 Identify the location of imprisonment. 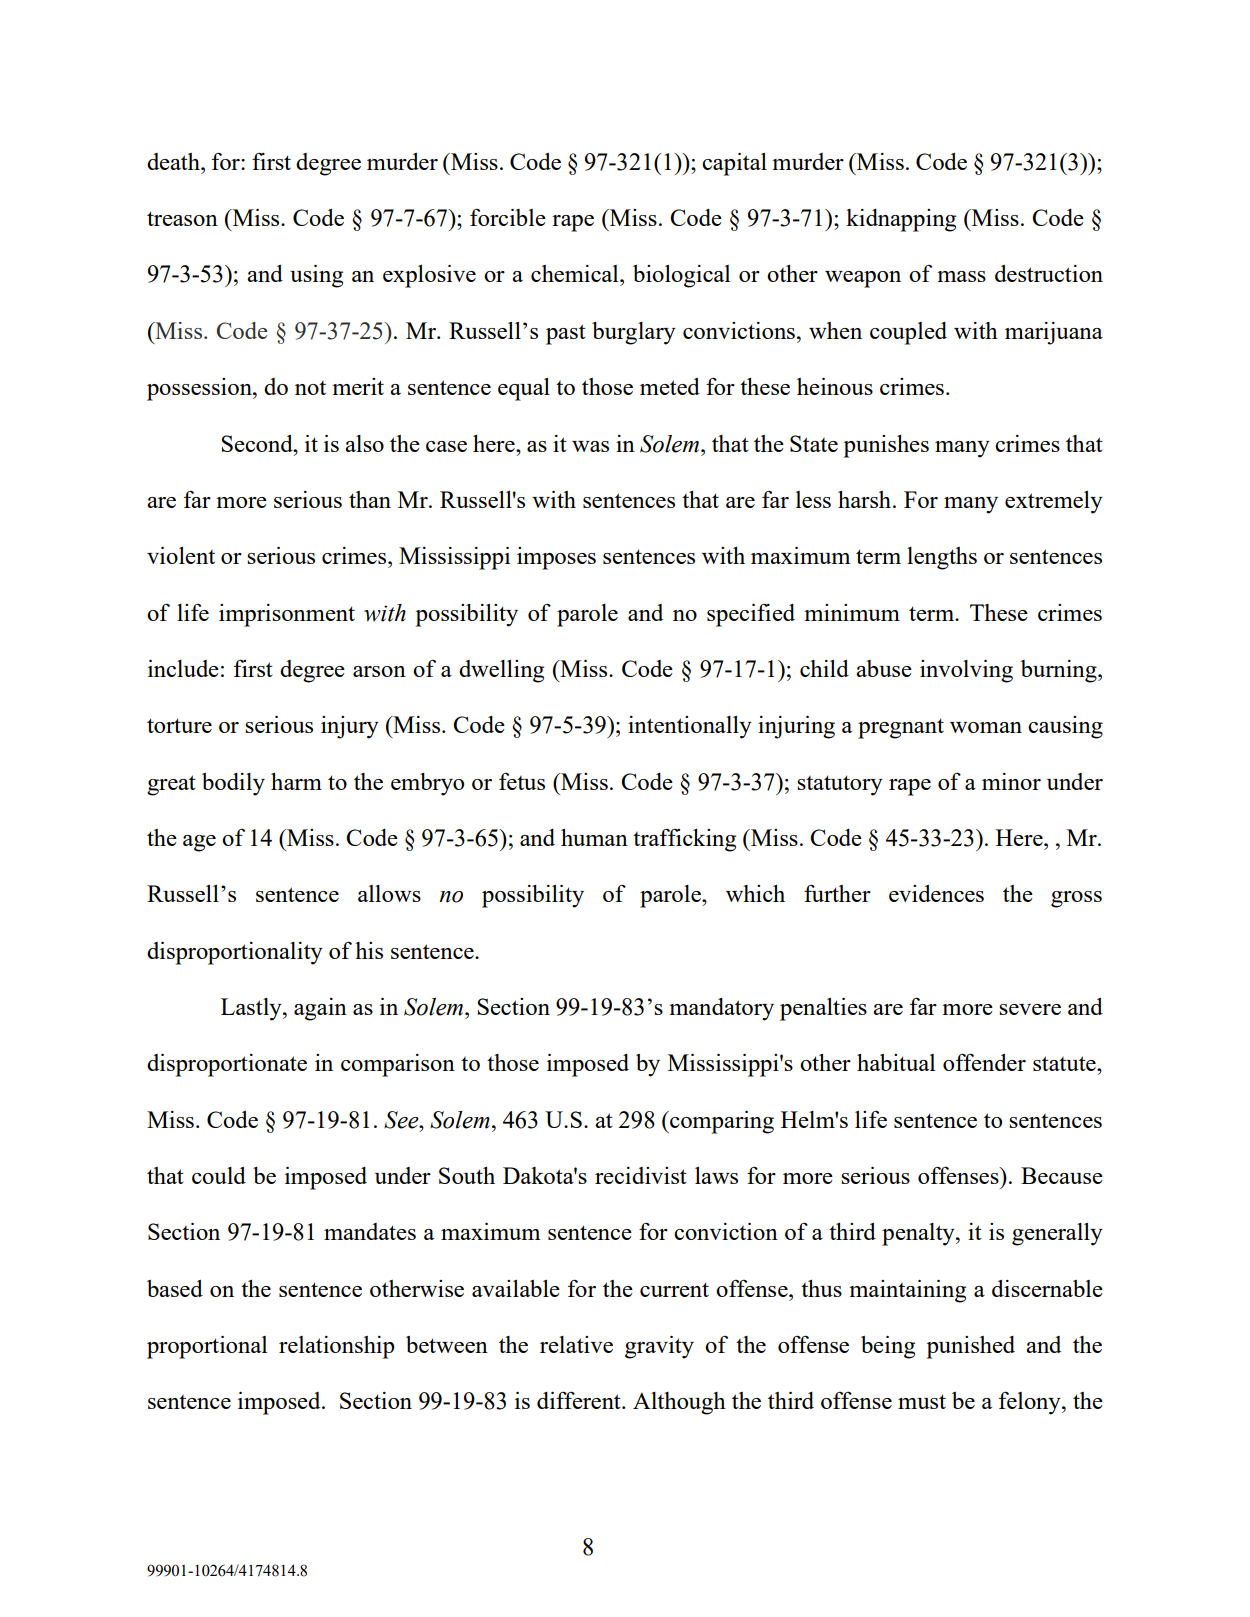
(287, 615).
